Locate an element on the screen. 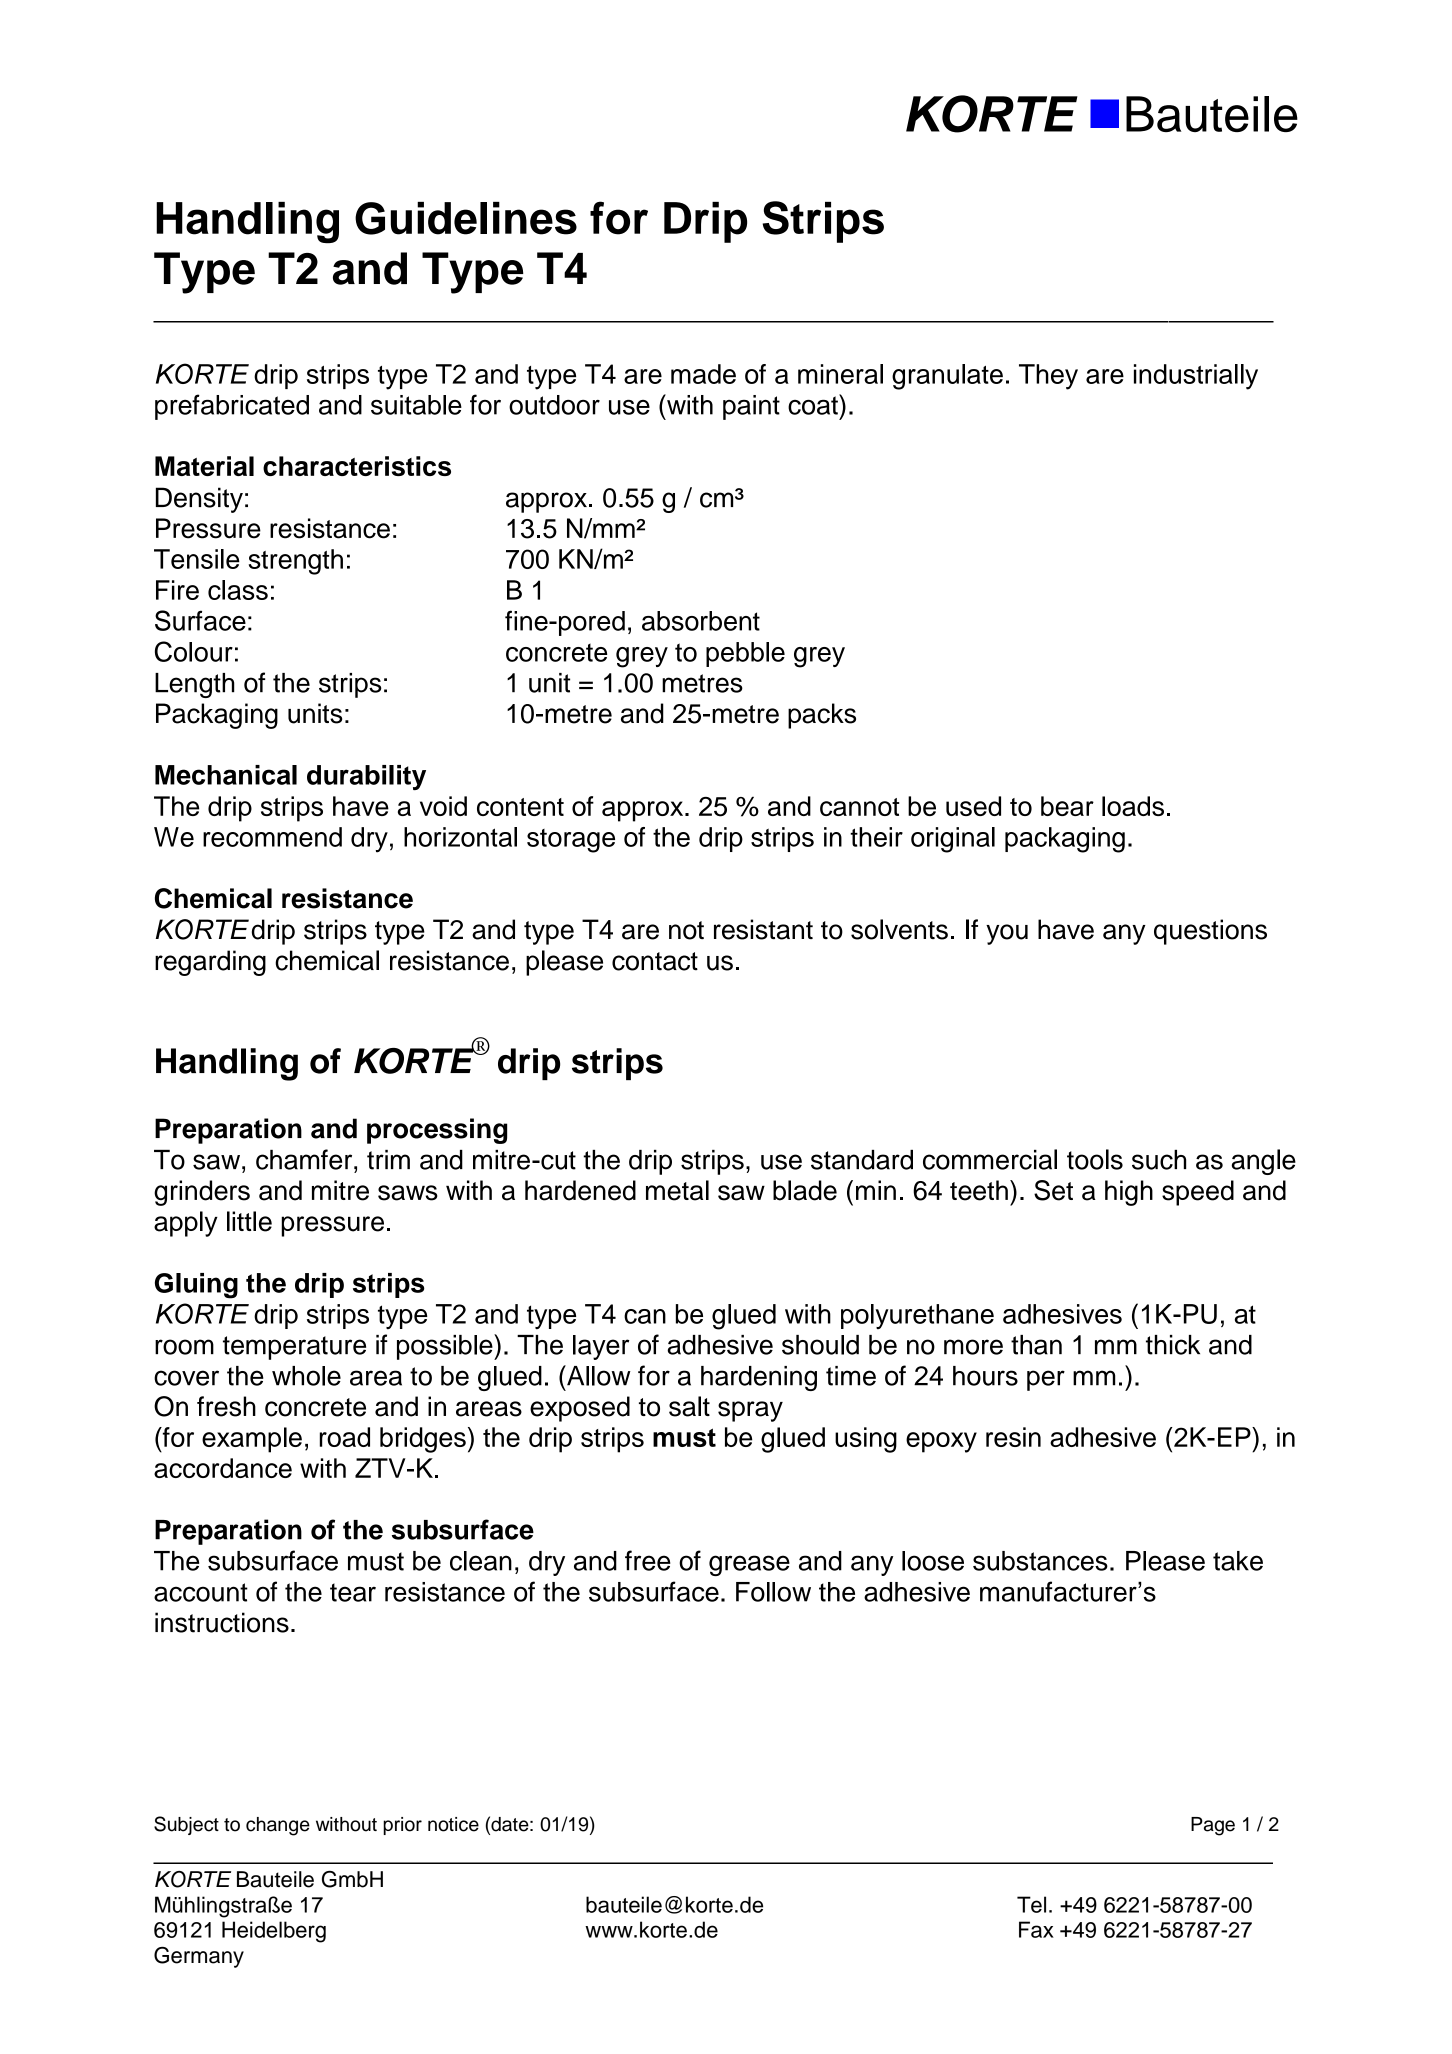 The width and height of the screenshot is (1452, 2054). Fax is located at coordinates (1036, 1929).
